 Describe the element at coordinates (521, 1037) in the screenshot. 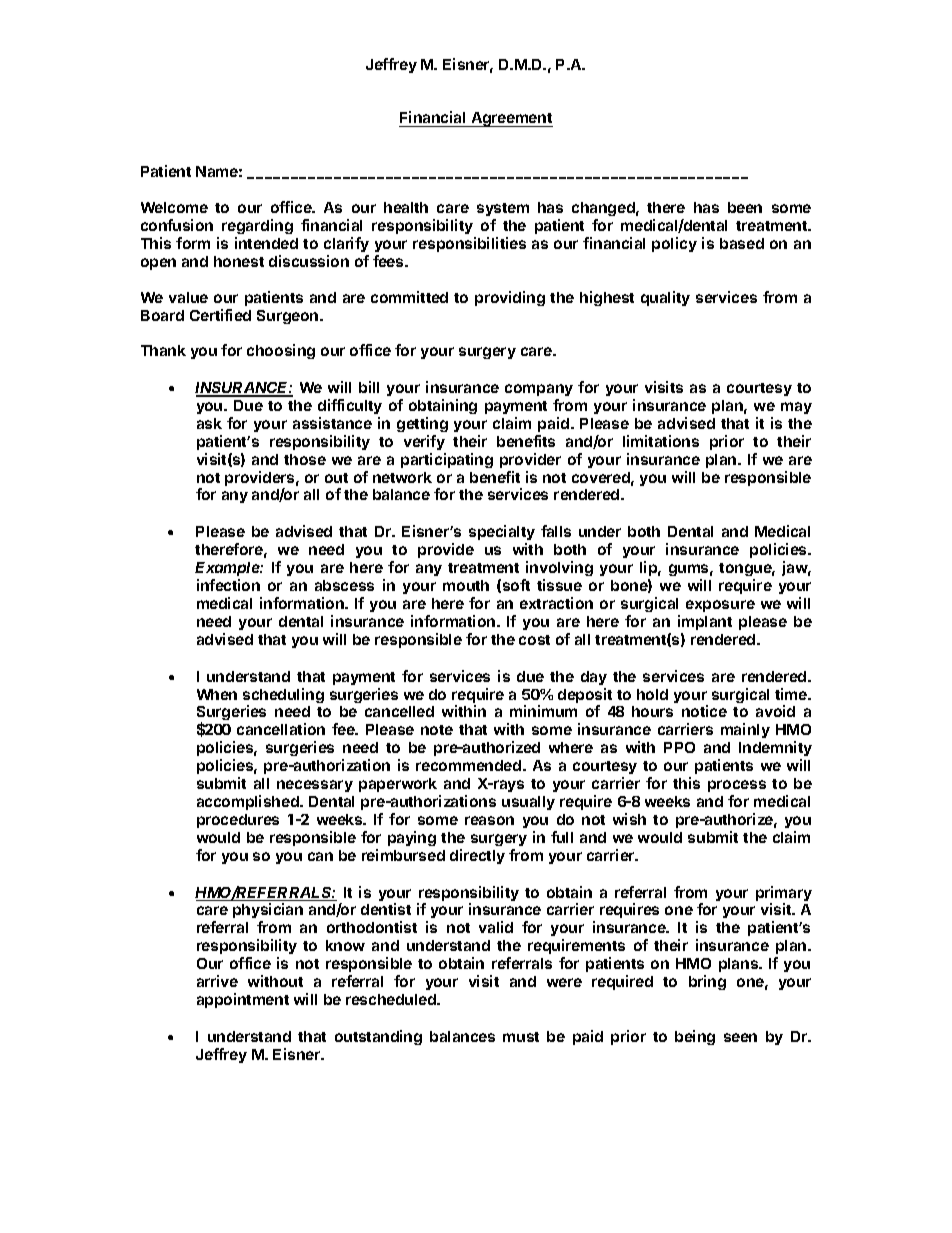

I see `must` at that location.
